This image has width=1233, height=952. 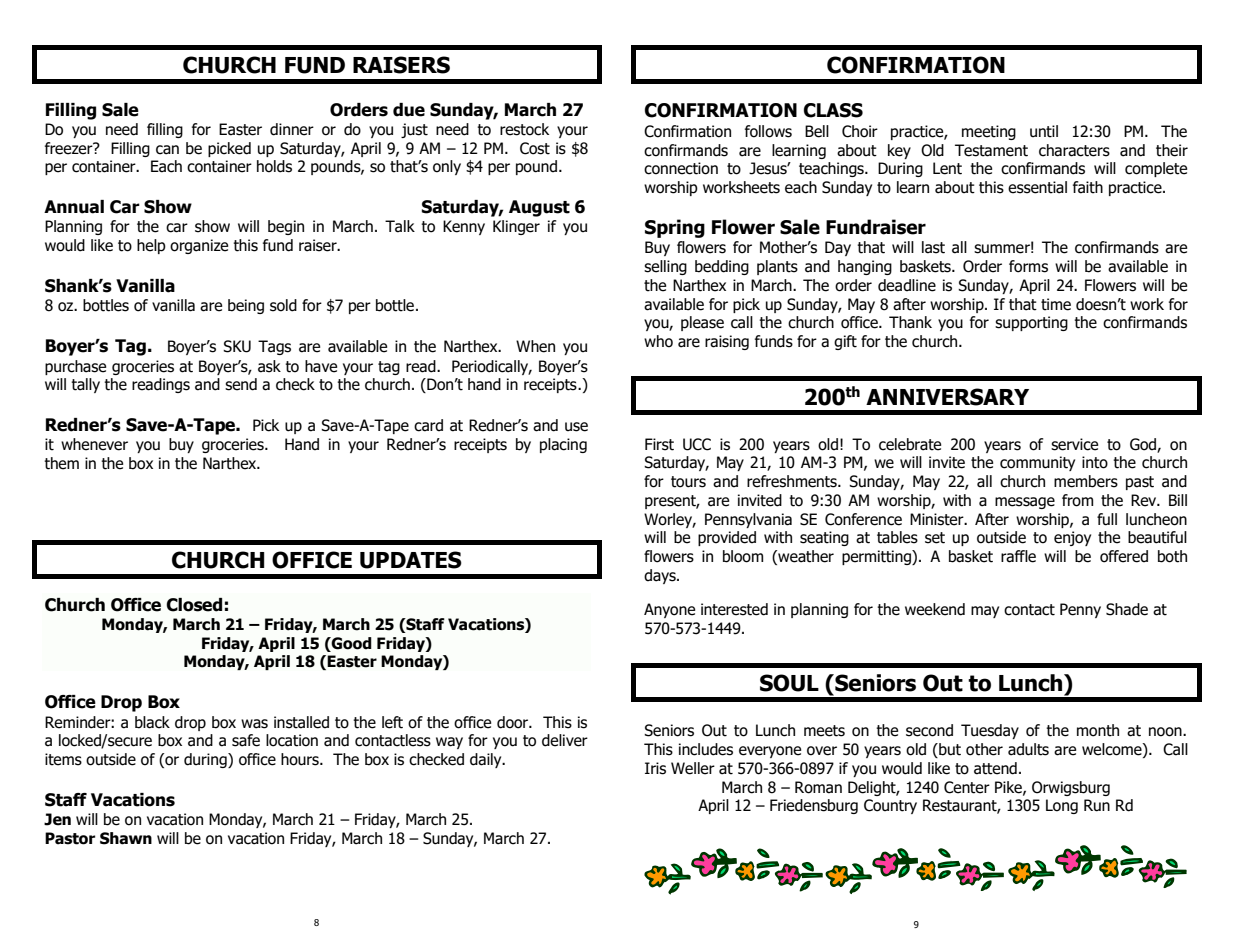 I want to click on restock, so click(x=524, y=129).
